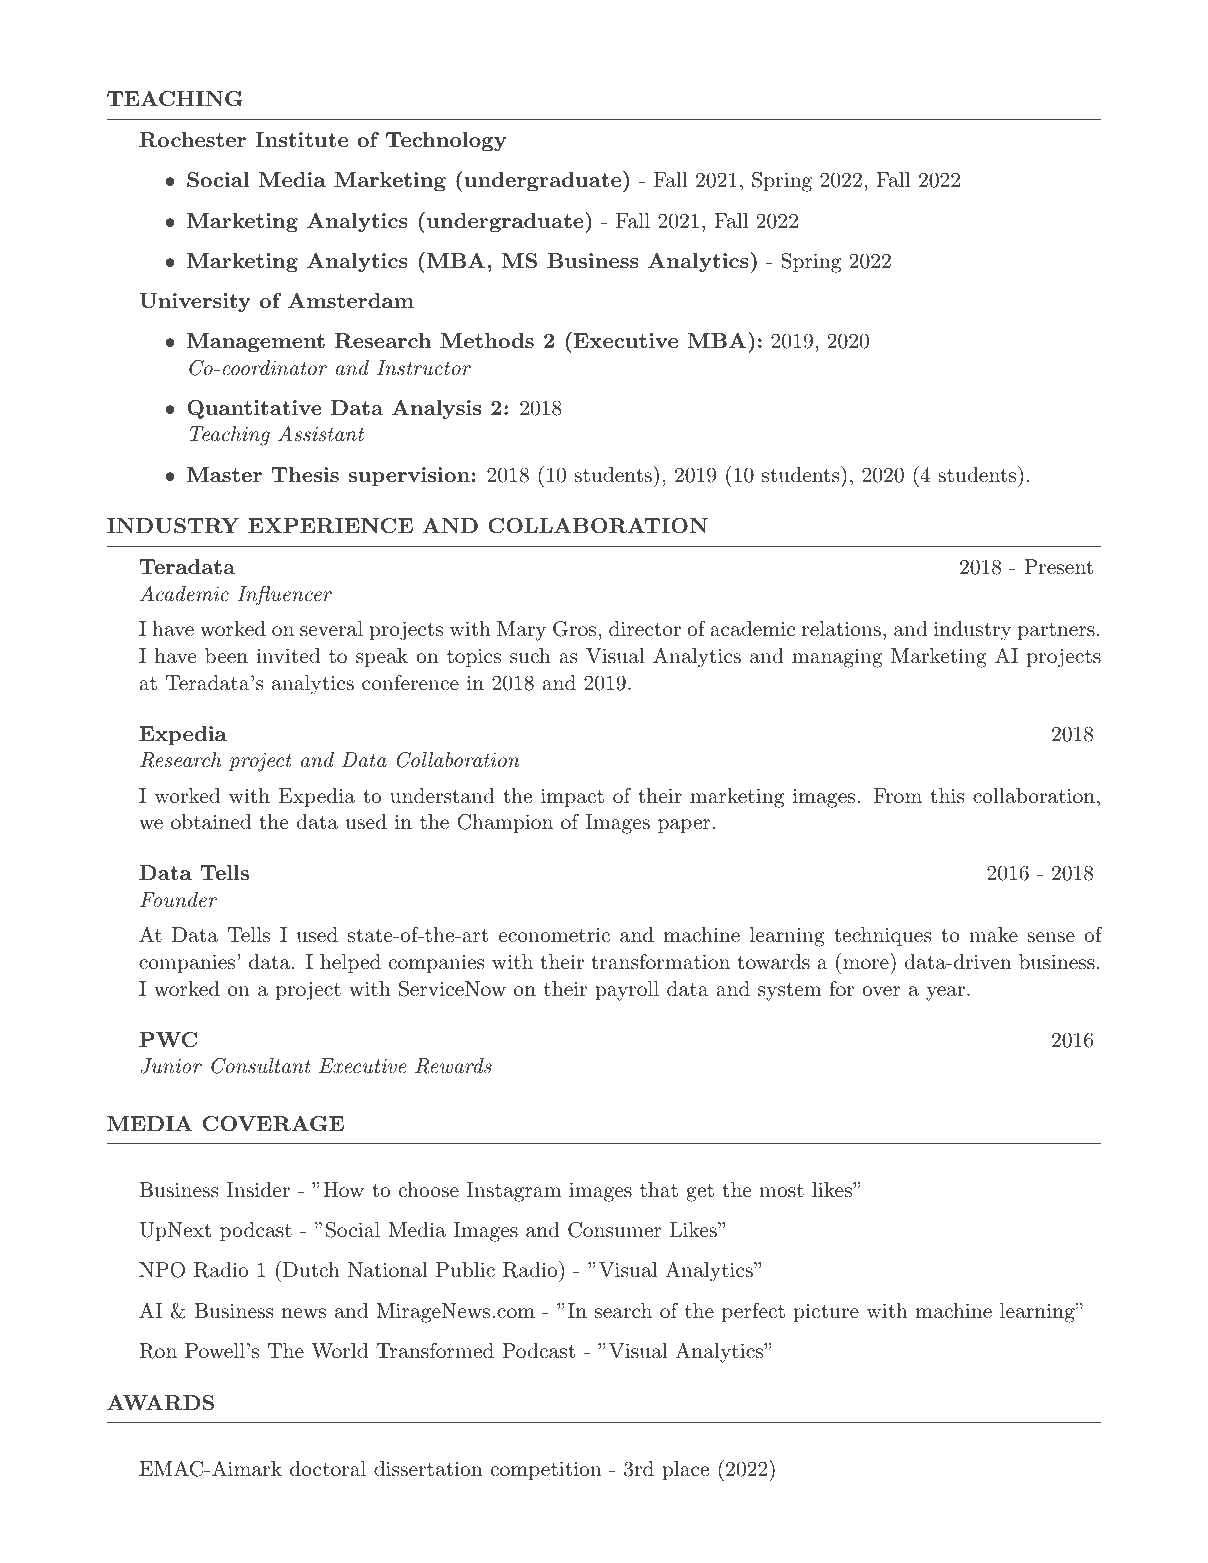 This screenshot has height=1563, width=1208. I want to click on picture, so click(826, 1312).
